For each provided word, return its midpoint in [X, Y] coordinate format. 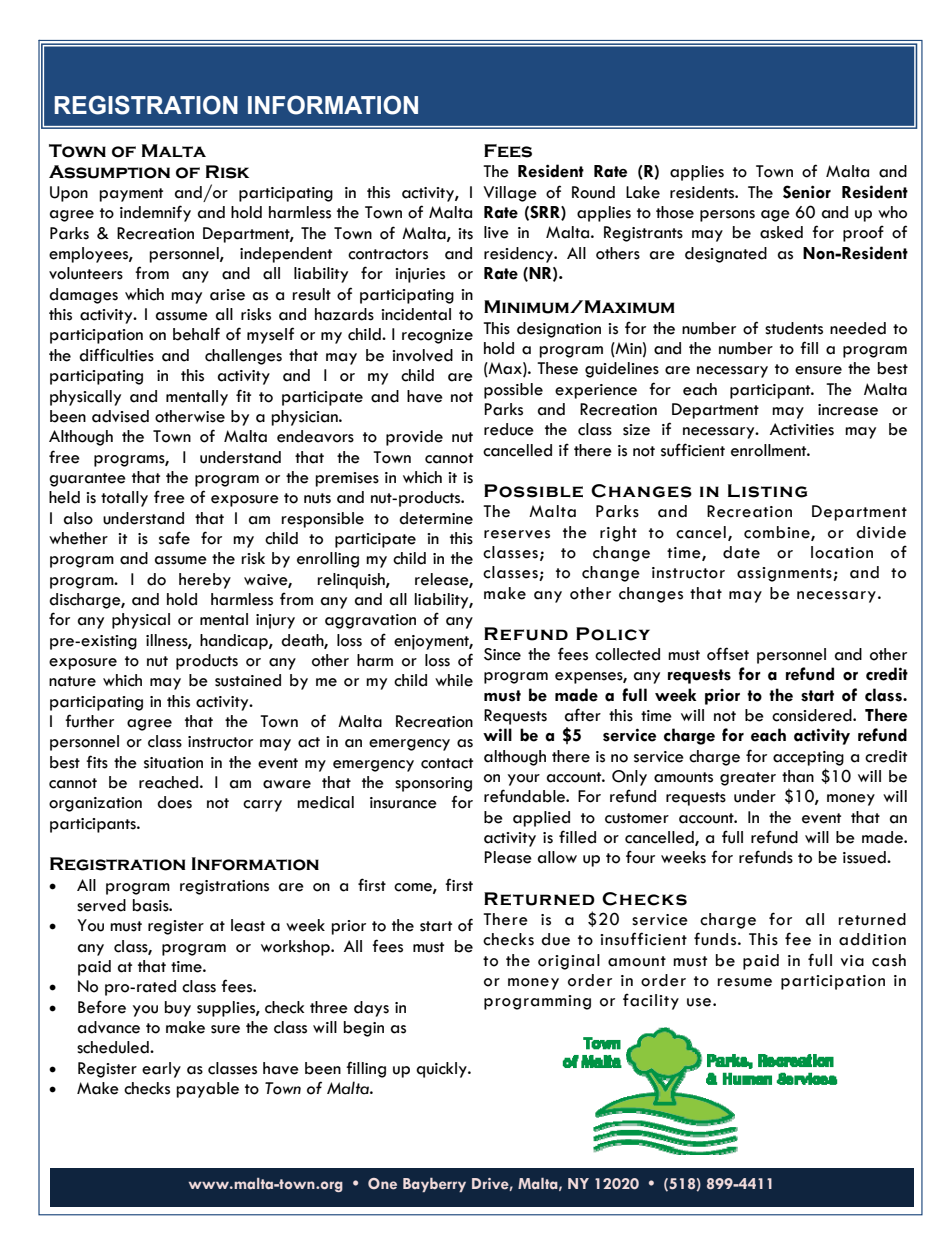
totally [124, 499]
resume [744, 982]
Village [510, 194]
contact [447, 763]
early [161, 1070]
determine [436, 518]
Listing [768, 491]
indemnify [155, 213]
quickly [442, 1070]
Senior [807, 192]
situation [173, 763]
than [798, 776]
